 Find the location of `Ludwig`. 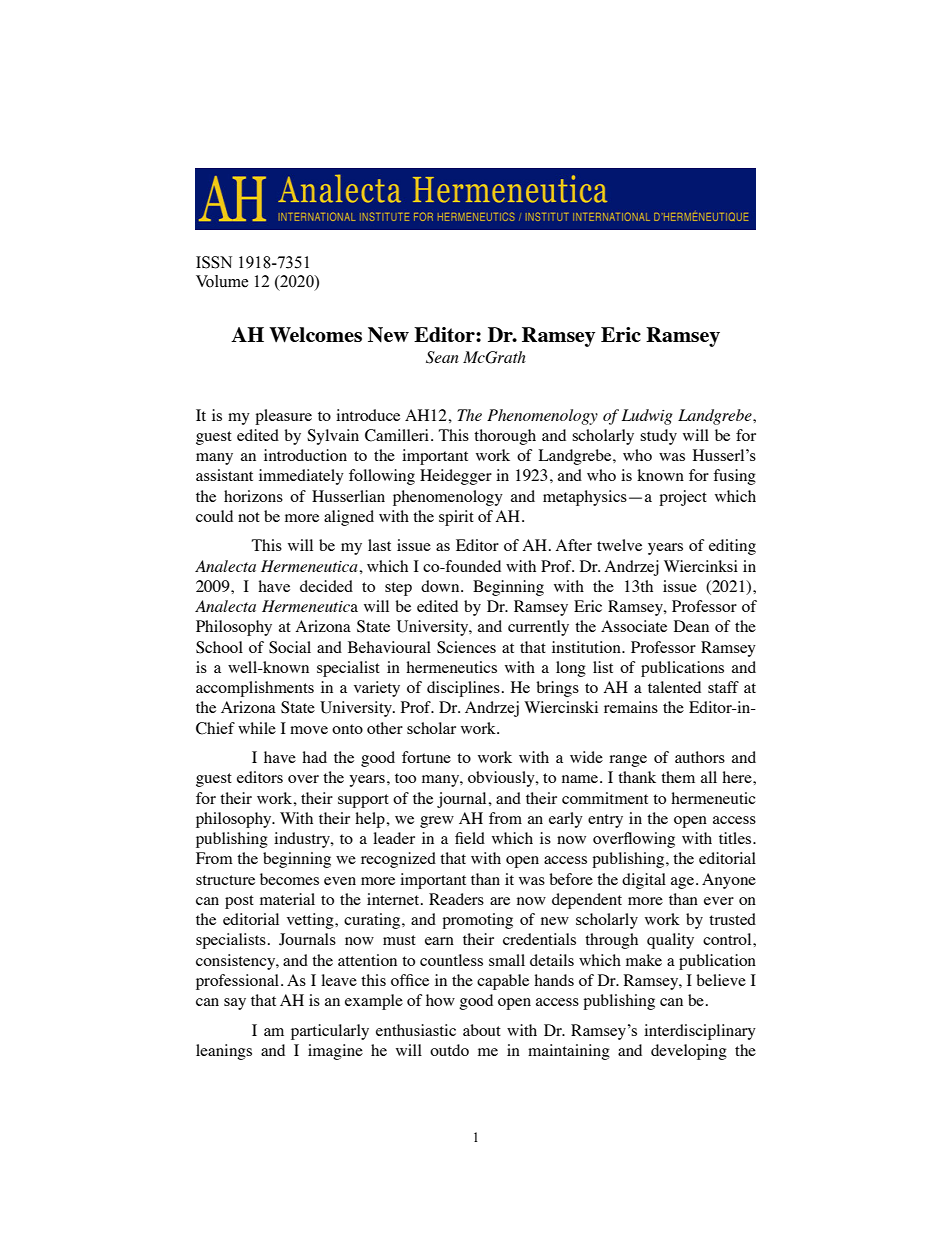

Ludwig is located at coordinates (647, 417).
